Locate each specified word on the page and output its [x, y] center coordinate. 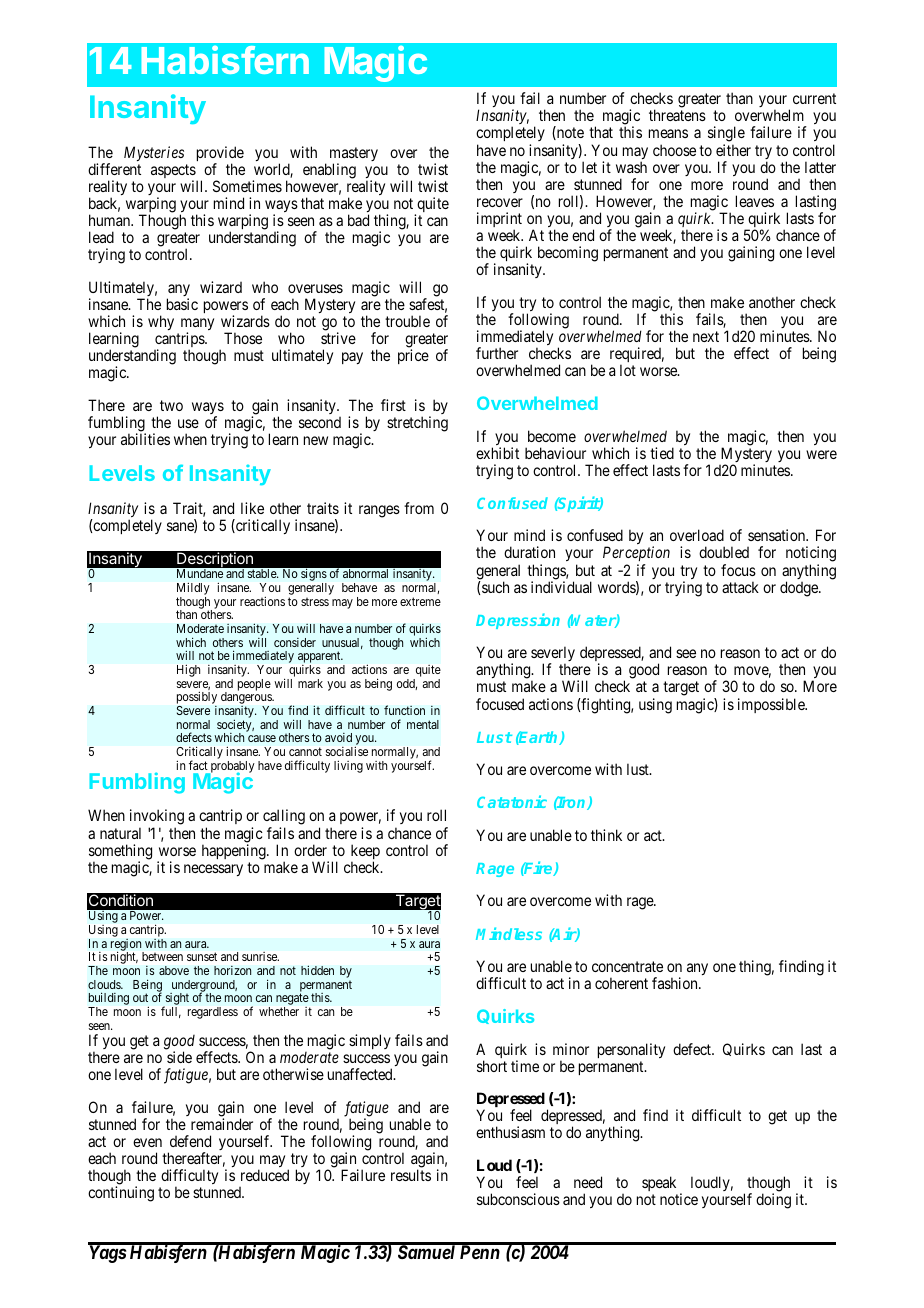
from [419, 508]
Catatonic [512, 801]
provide [220, 155]
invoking [157, 818]
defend [190, 1141]
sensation [778, 535]
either [733, 150]
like [252, 508]
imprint [499, 221]
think [606, 835]
